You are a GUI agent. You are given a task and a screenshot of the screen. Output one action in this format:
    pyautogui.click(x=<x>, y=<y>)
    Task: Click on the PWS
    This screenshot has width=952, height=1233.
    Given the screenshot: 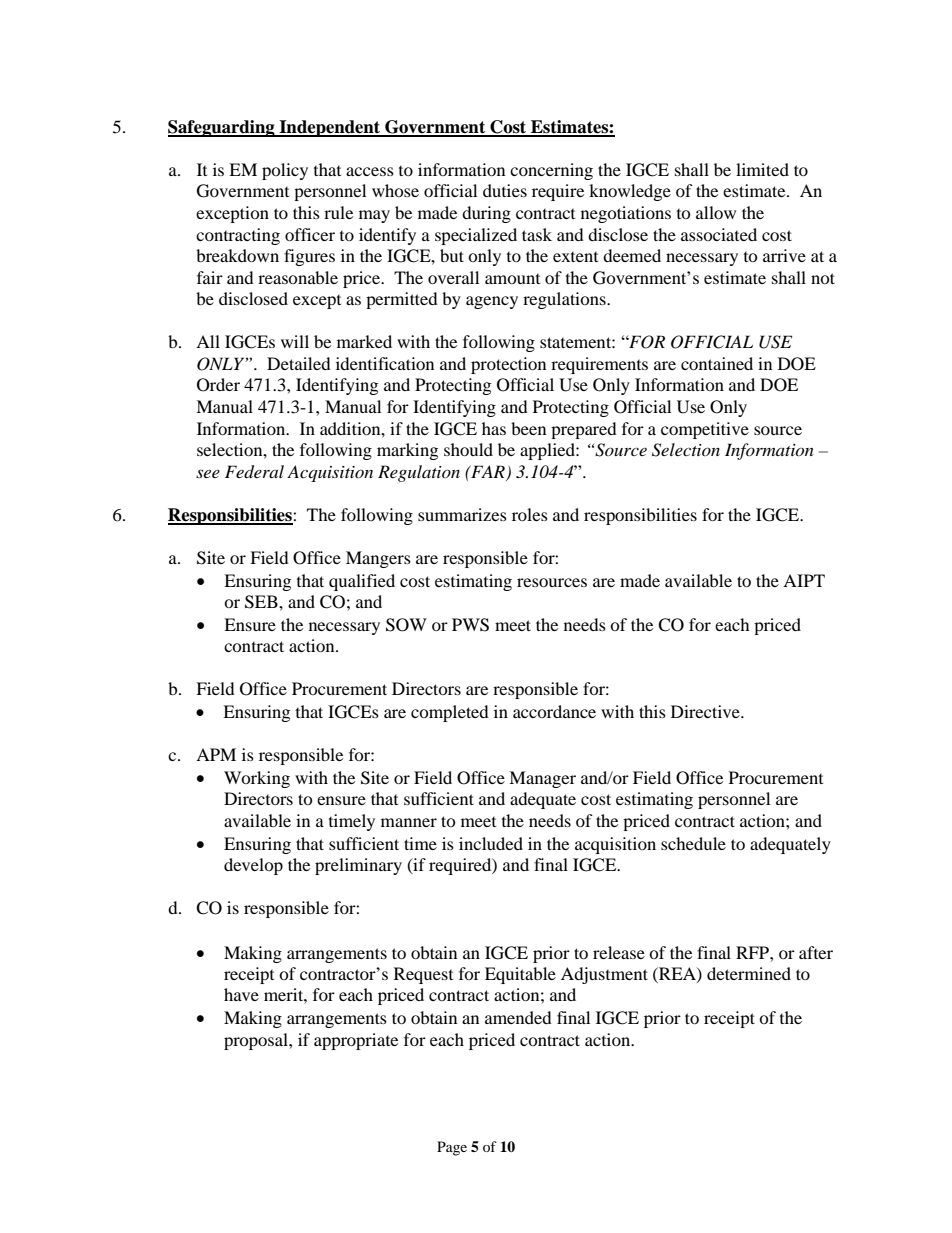 What is the action you would take?
    pyautogui.click(x=470, y=625)
